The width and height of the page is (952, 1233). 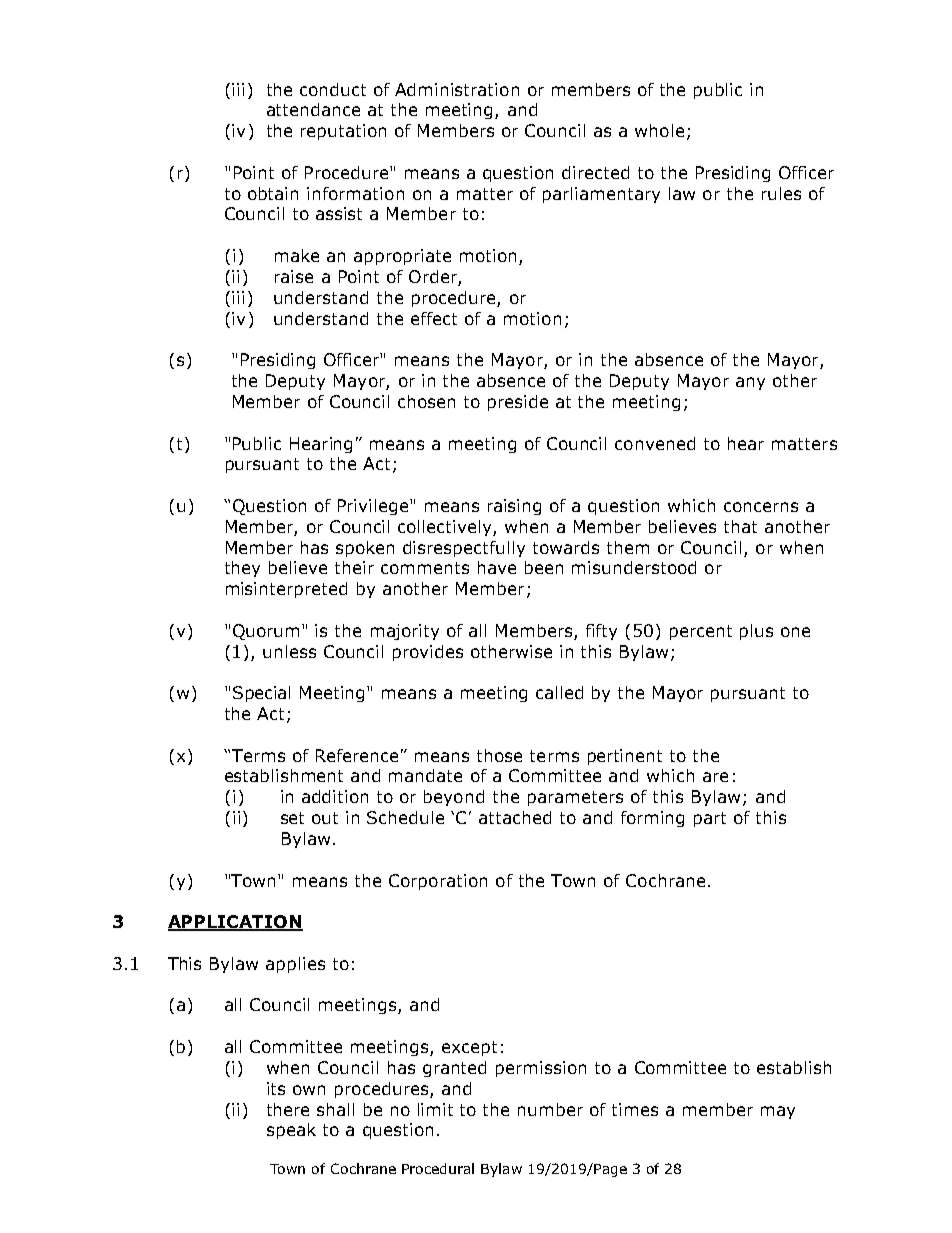 What do you see at coordinates (292, 818) in the page?
I see `set` at bounding box center [292, 818].
